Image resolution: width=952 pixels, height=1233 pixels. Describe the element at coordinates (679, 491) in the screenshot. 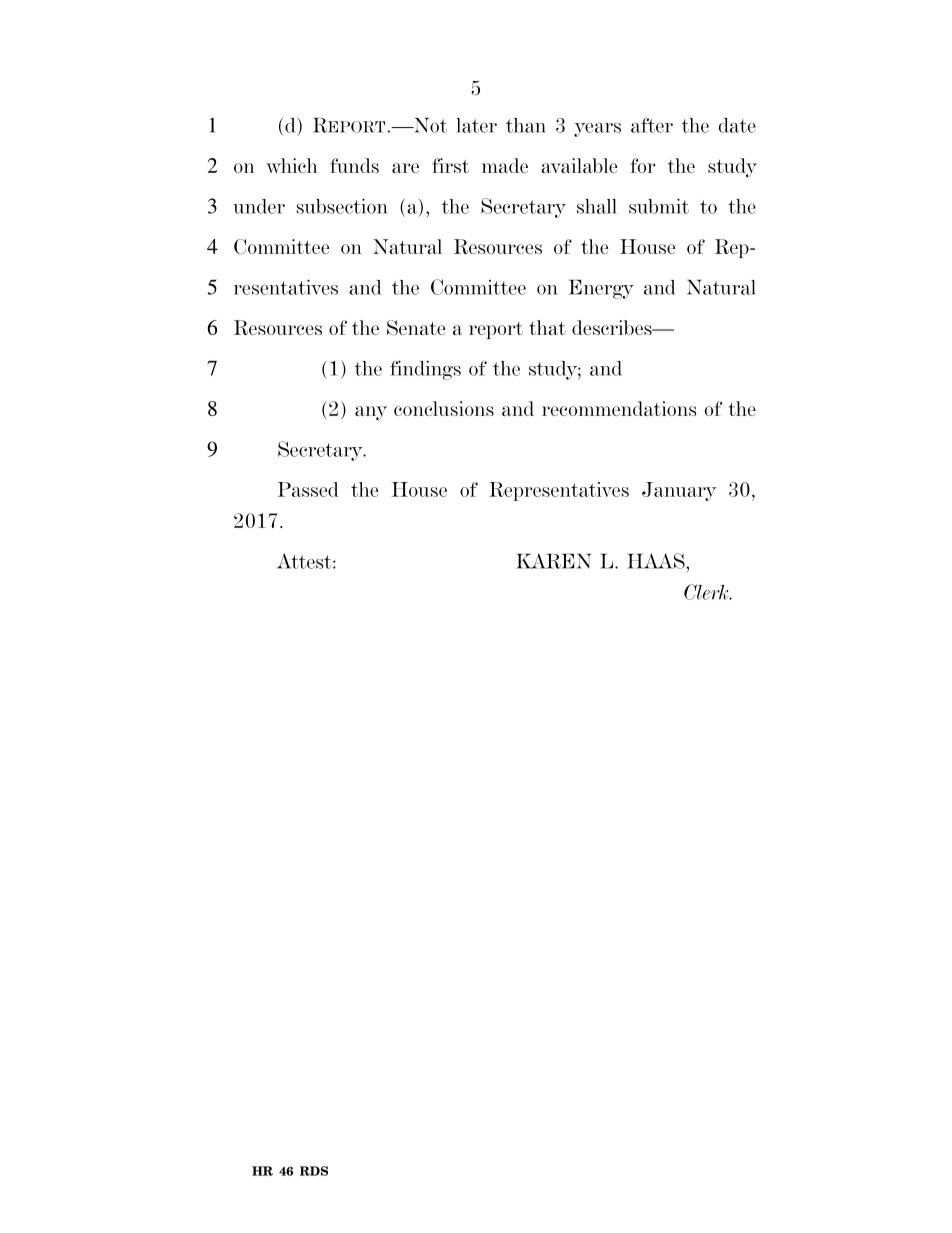

I see `January` at that location.
